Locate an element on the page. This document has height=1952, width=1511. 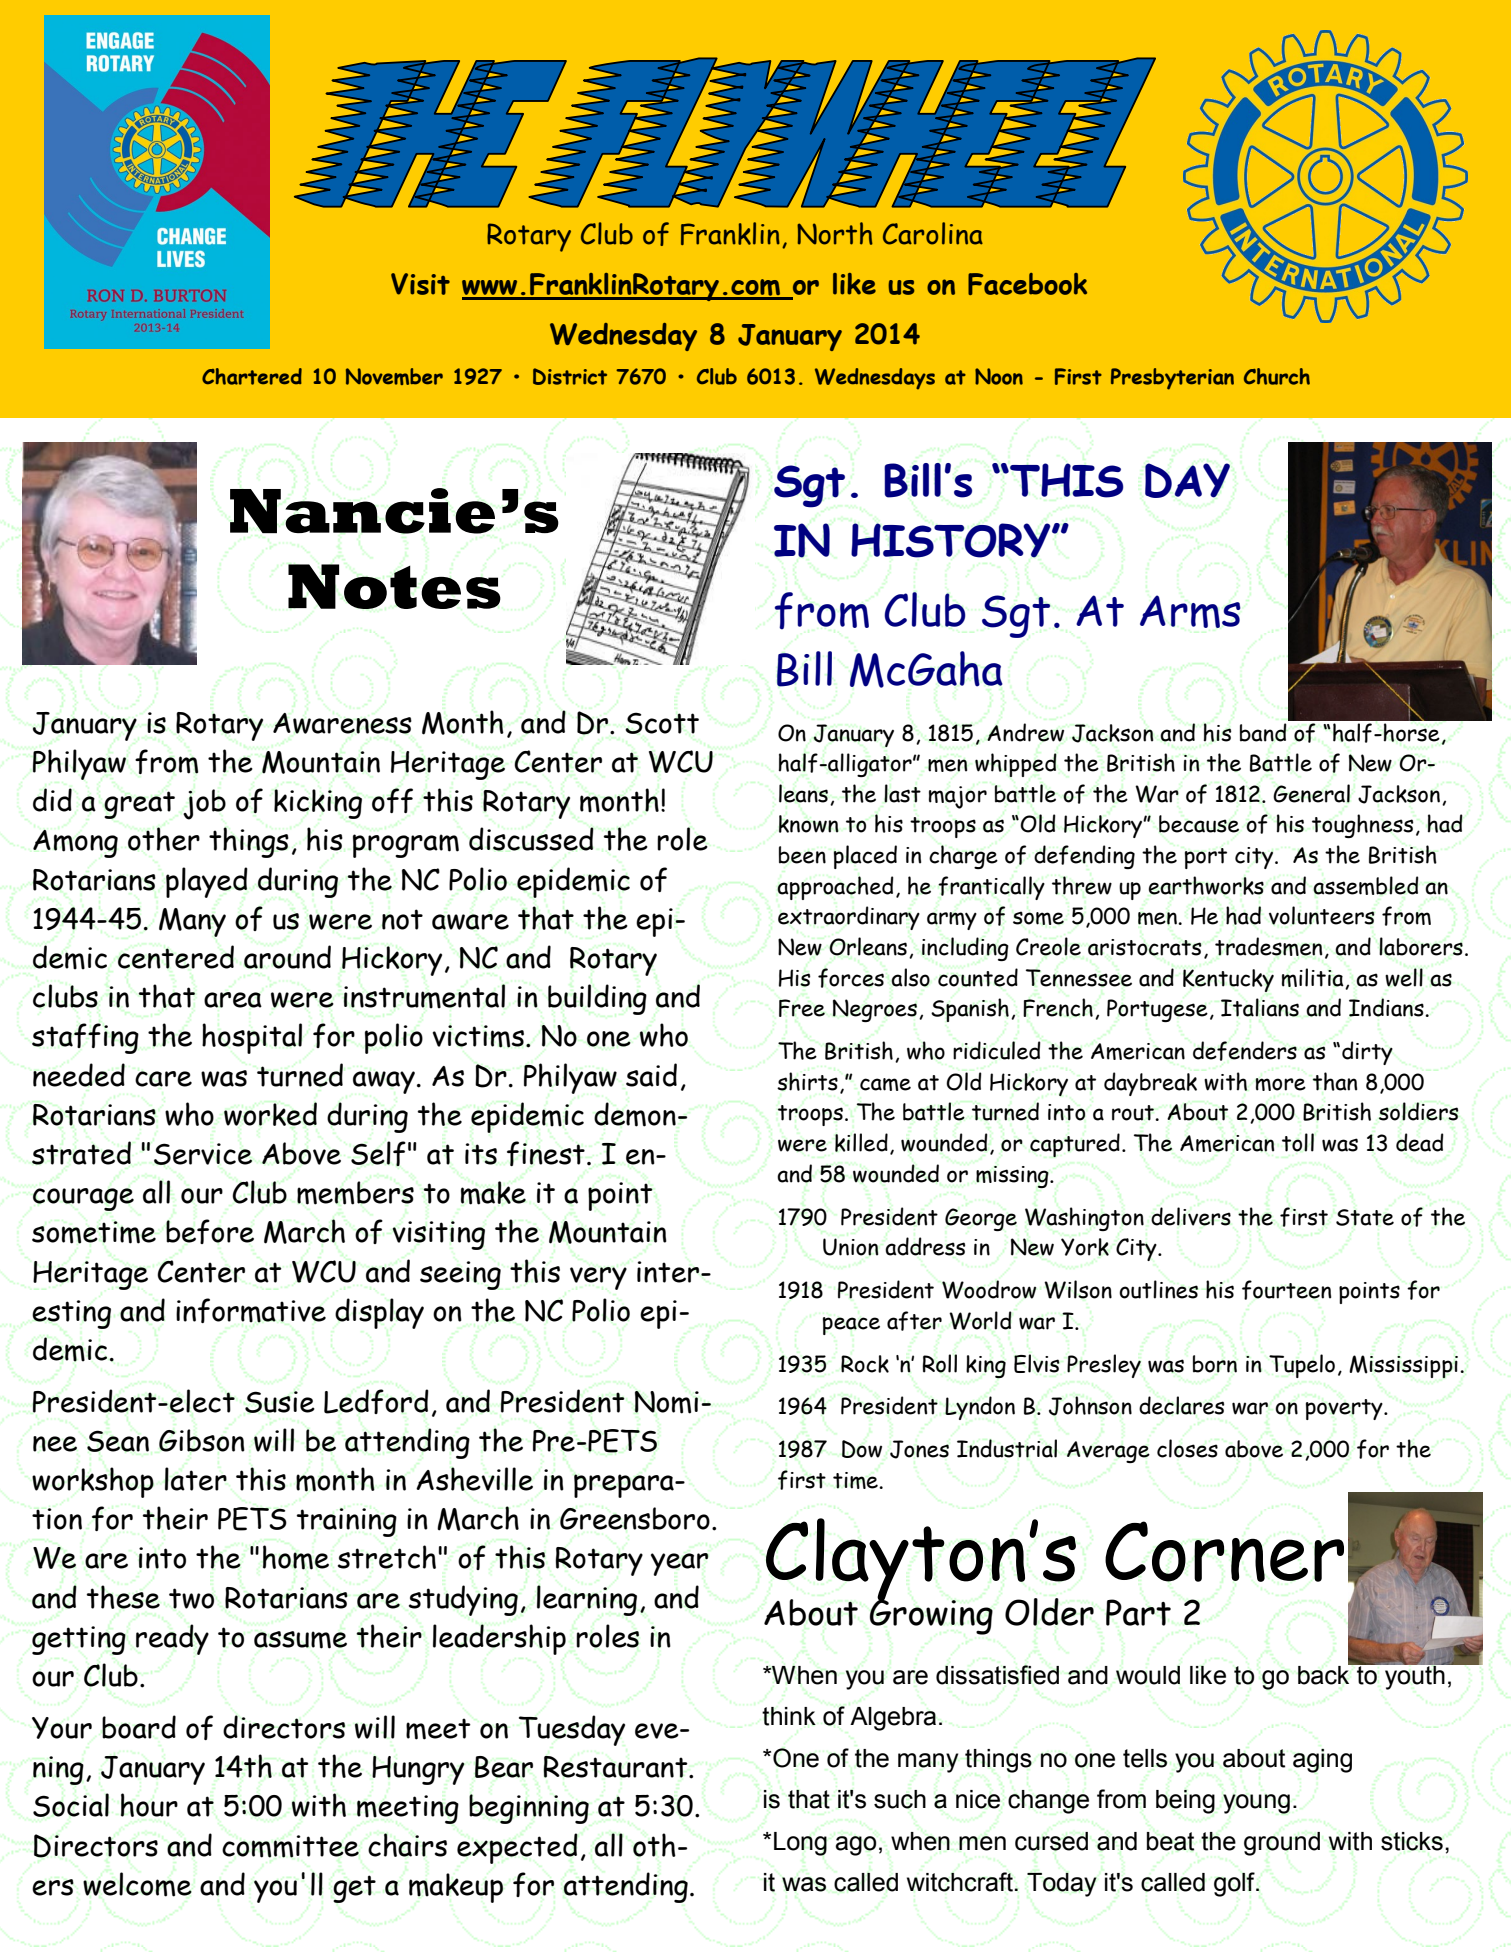
Facebook is located at coordinates (1027, 284).
